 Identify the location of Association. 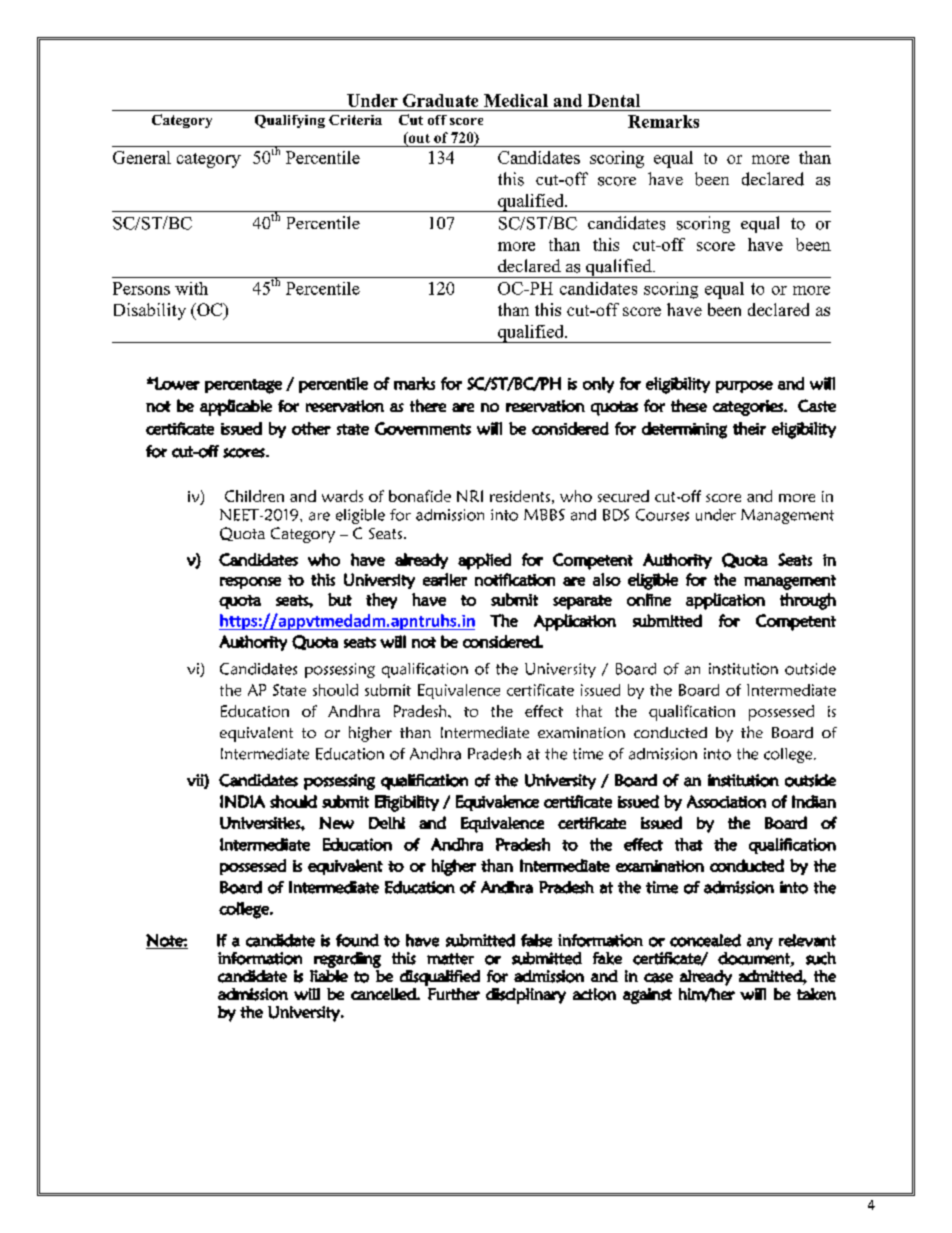
(726, 801).
